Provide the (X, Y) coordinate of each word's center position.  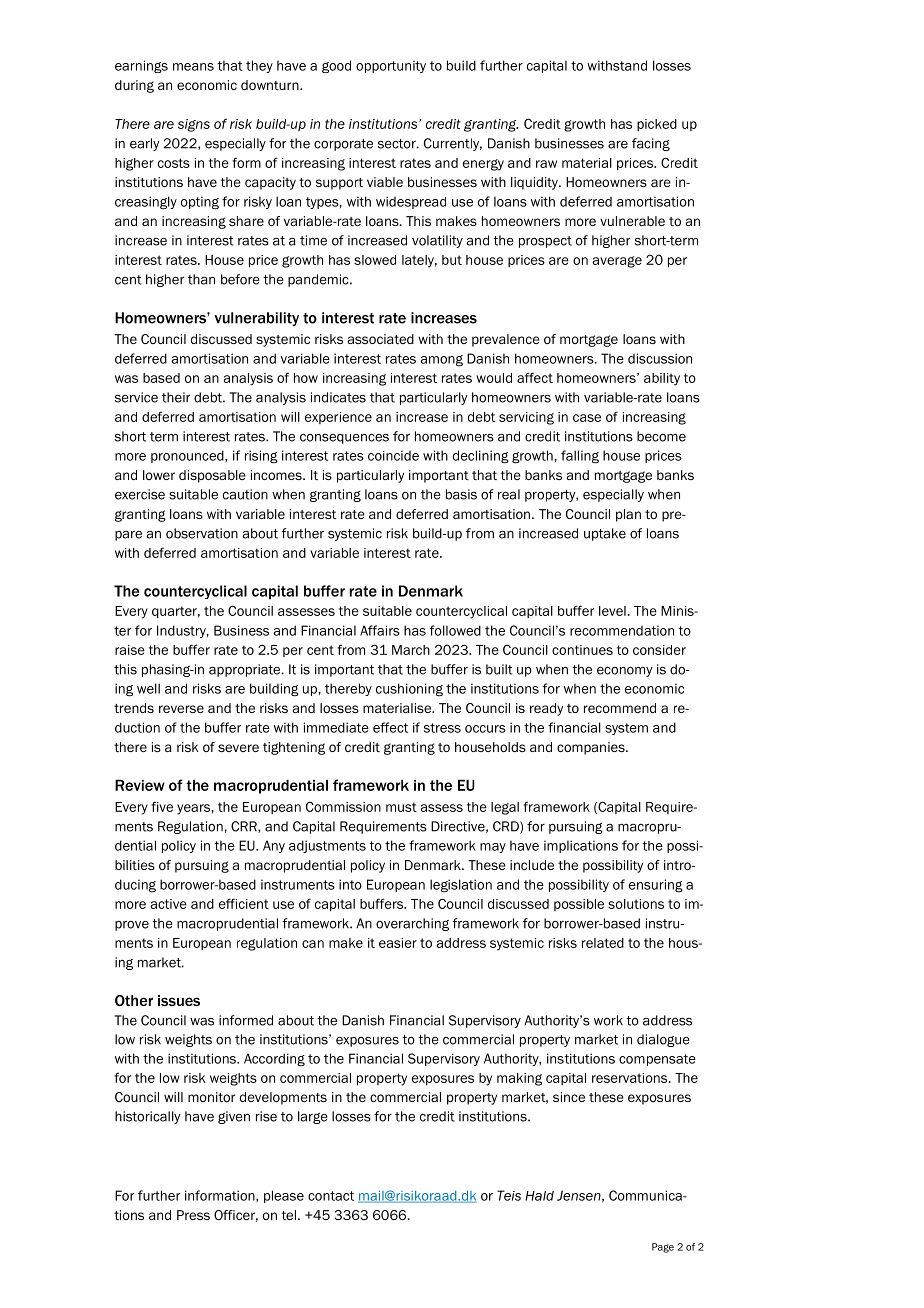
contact (331, 1196)
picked (657, 125)
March (411, 650)
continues (582, 650)
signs (194, 125)
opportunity (391, 66)
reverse (181, 709)
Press (193, 1215)
